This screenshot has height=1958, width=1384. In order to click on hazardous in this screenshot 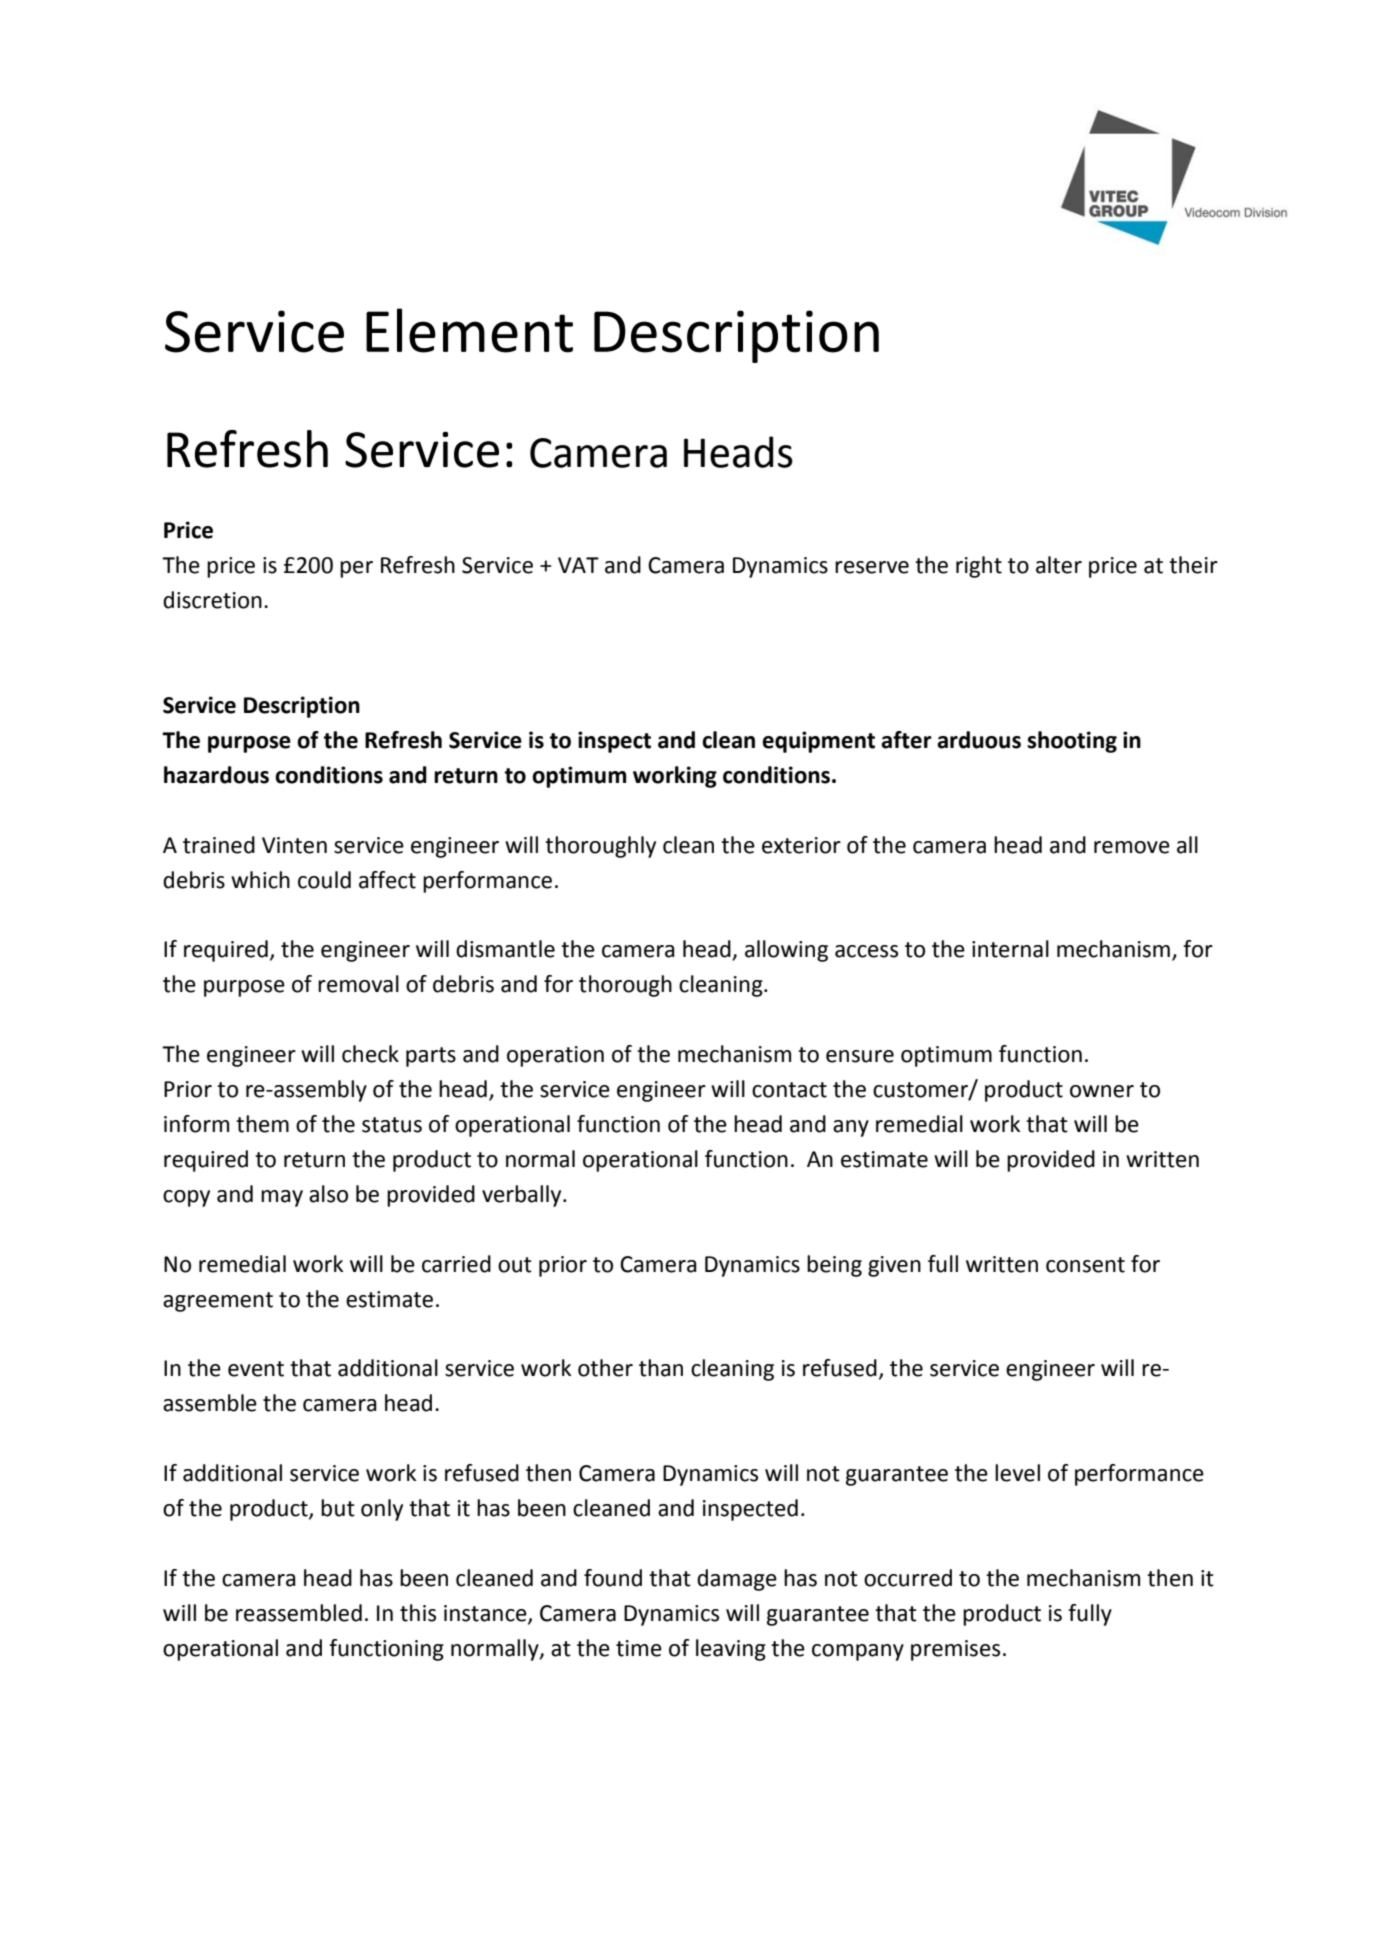, I will do `click(216, 775)`.
